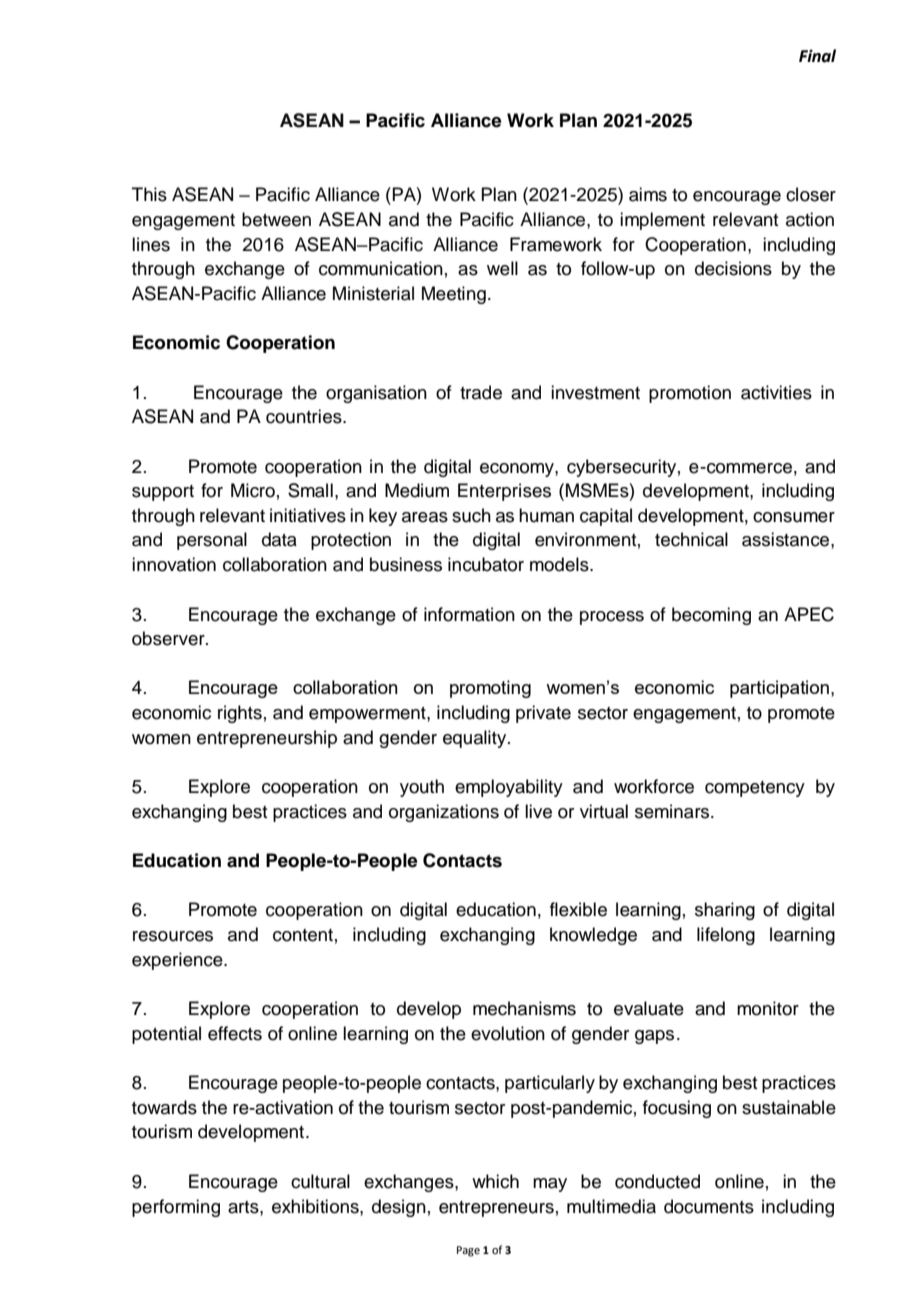  Describe the element at coordinates (817, 56) in the screenshot. I see `Final` at that location.
